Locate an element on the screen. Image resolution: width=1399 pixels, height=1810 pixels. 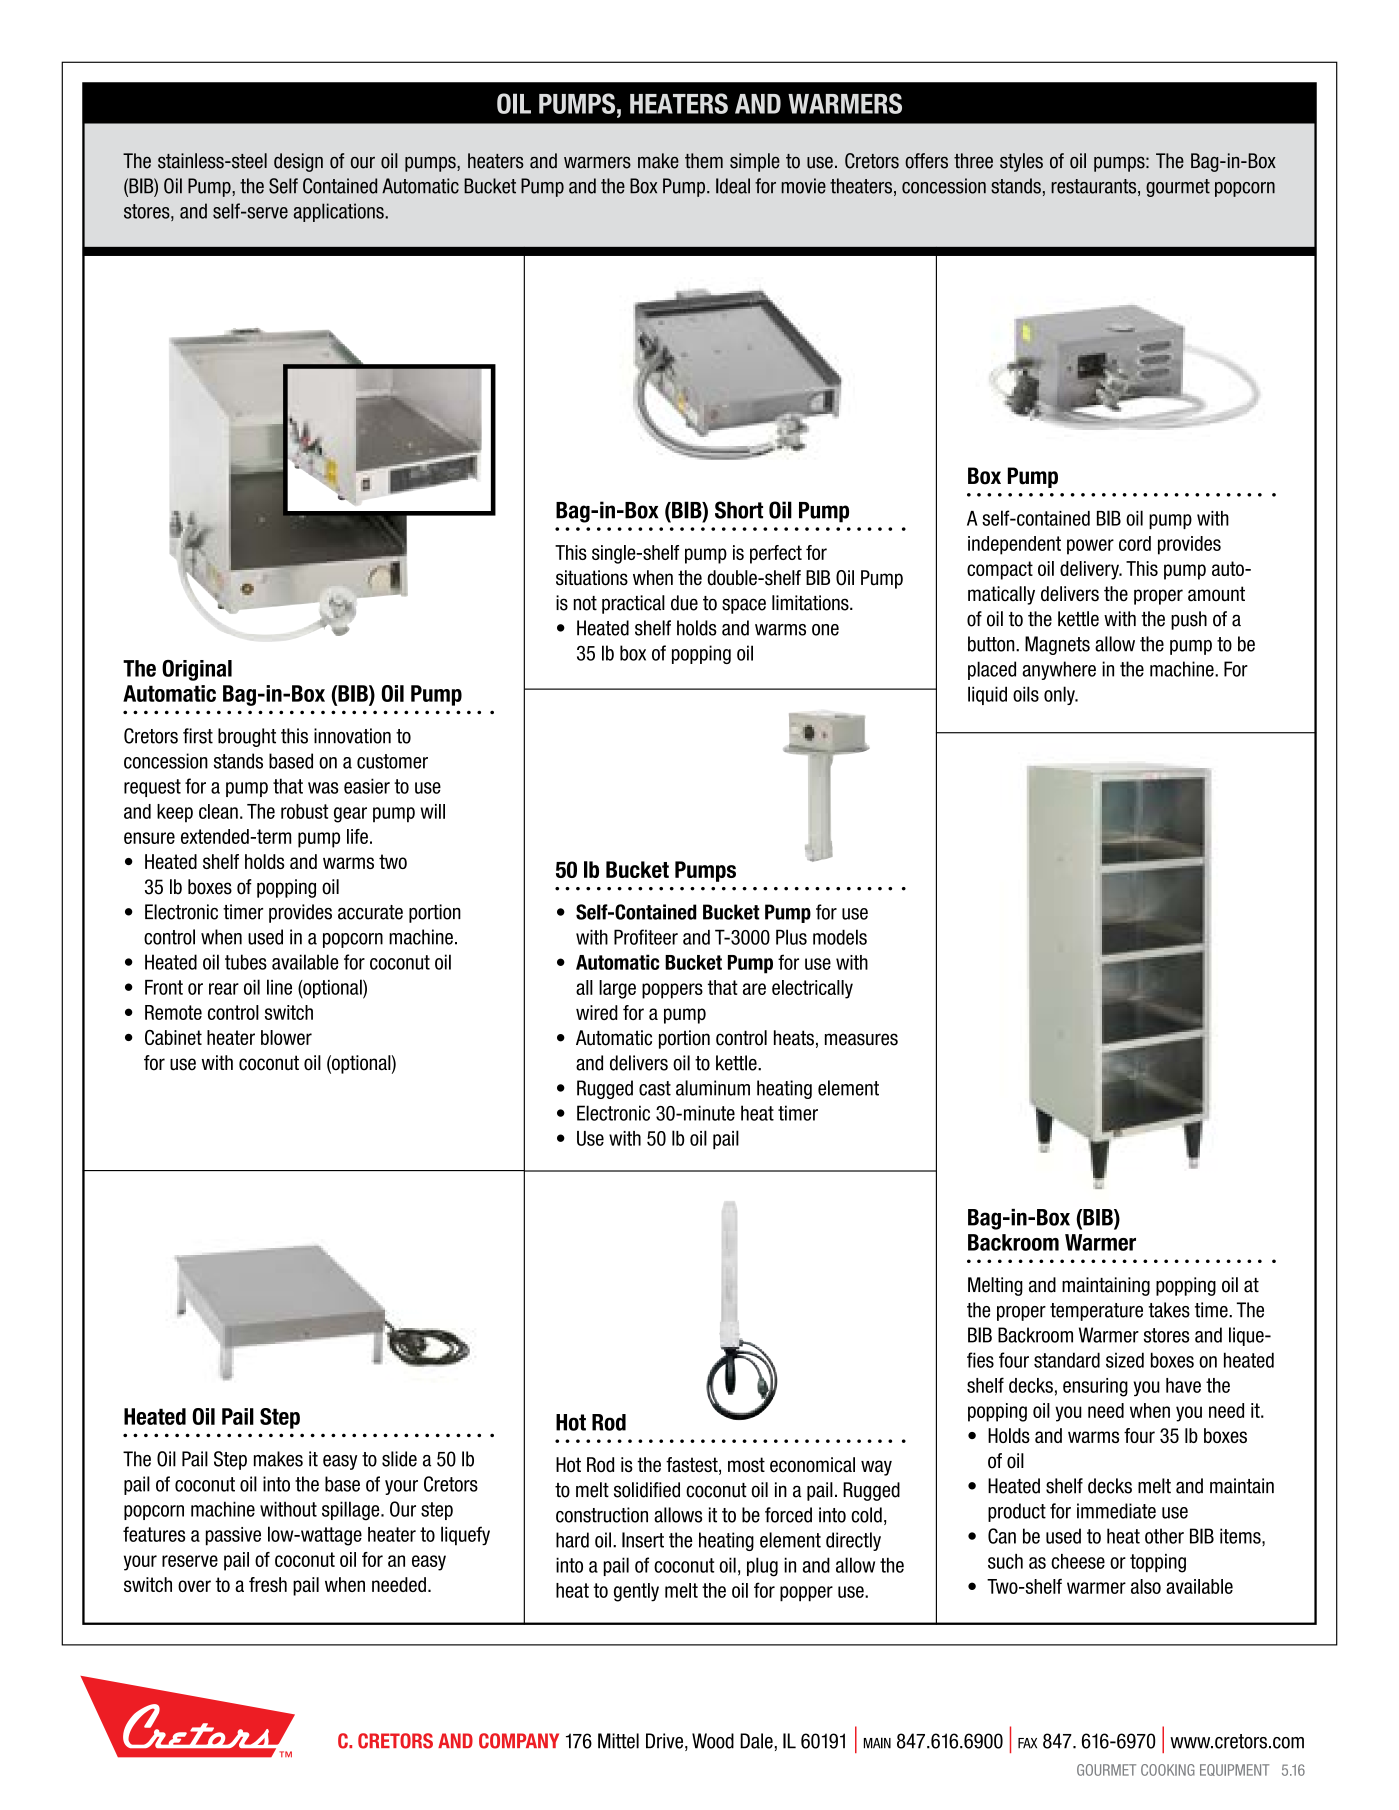
due is located at coordinates (684, 603).
